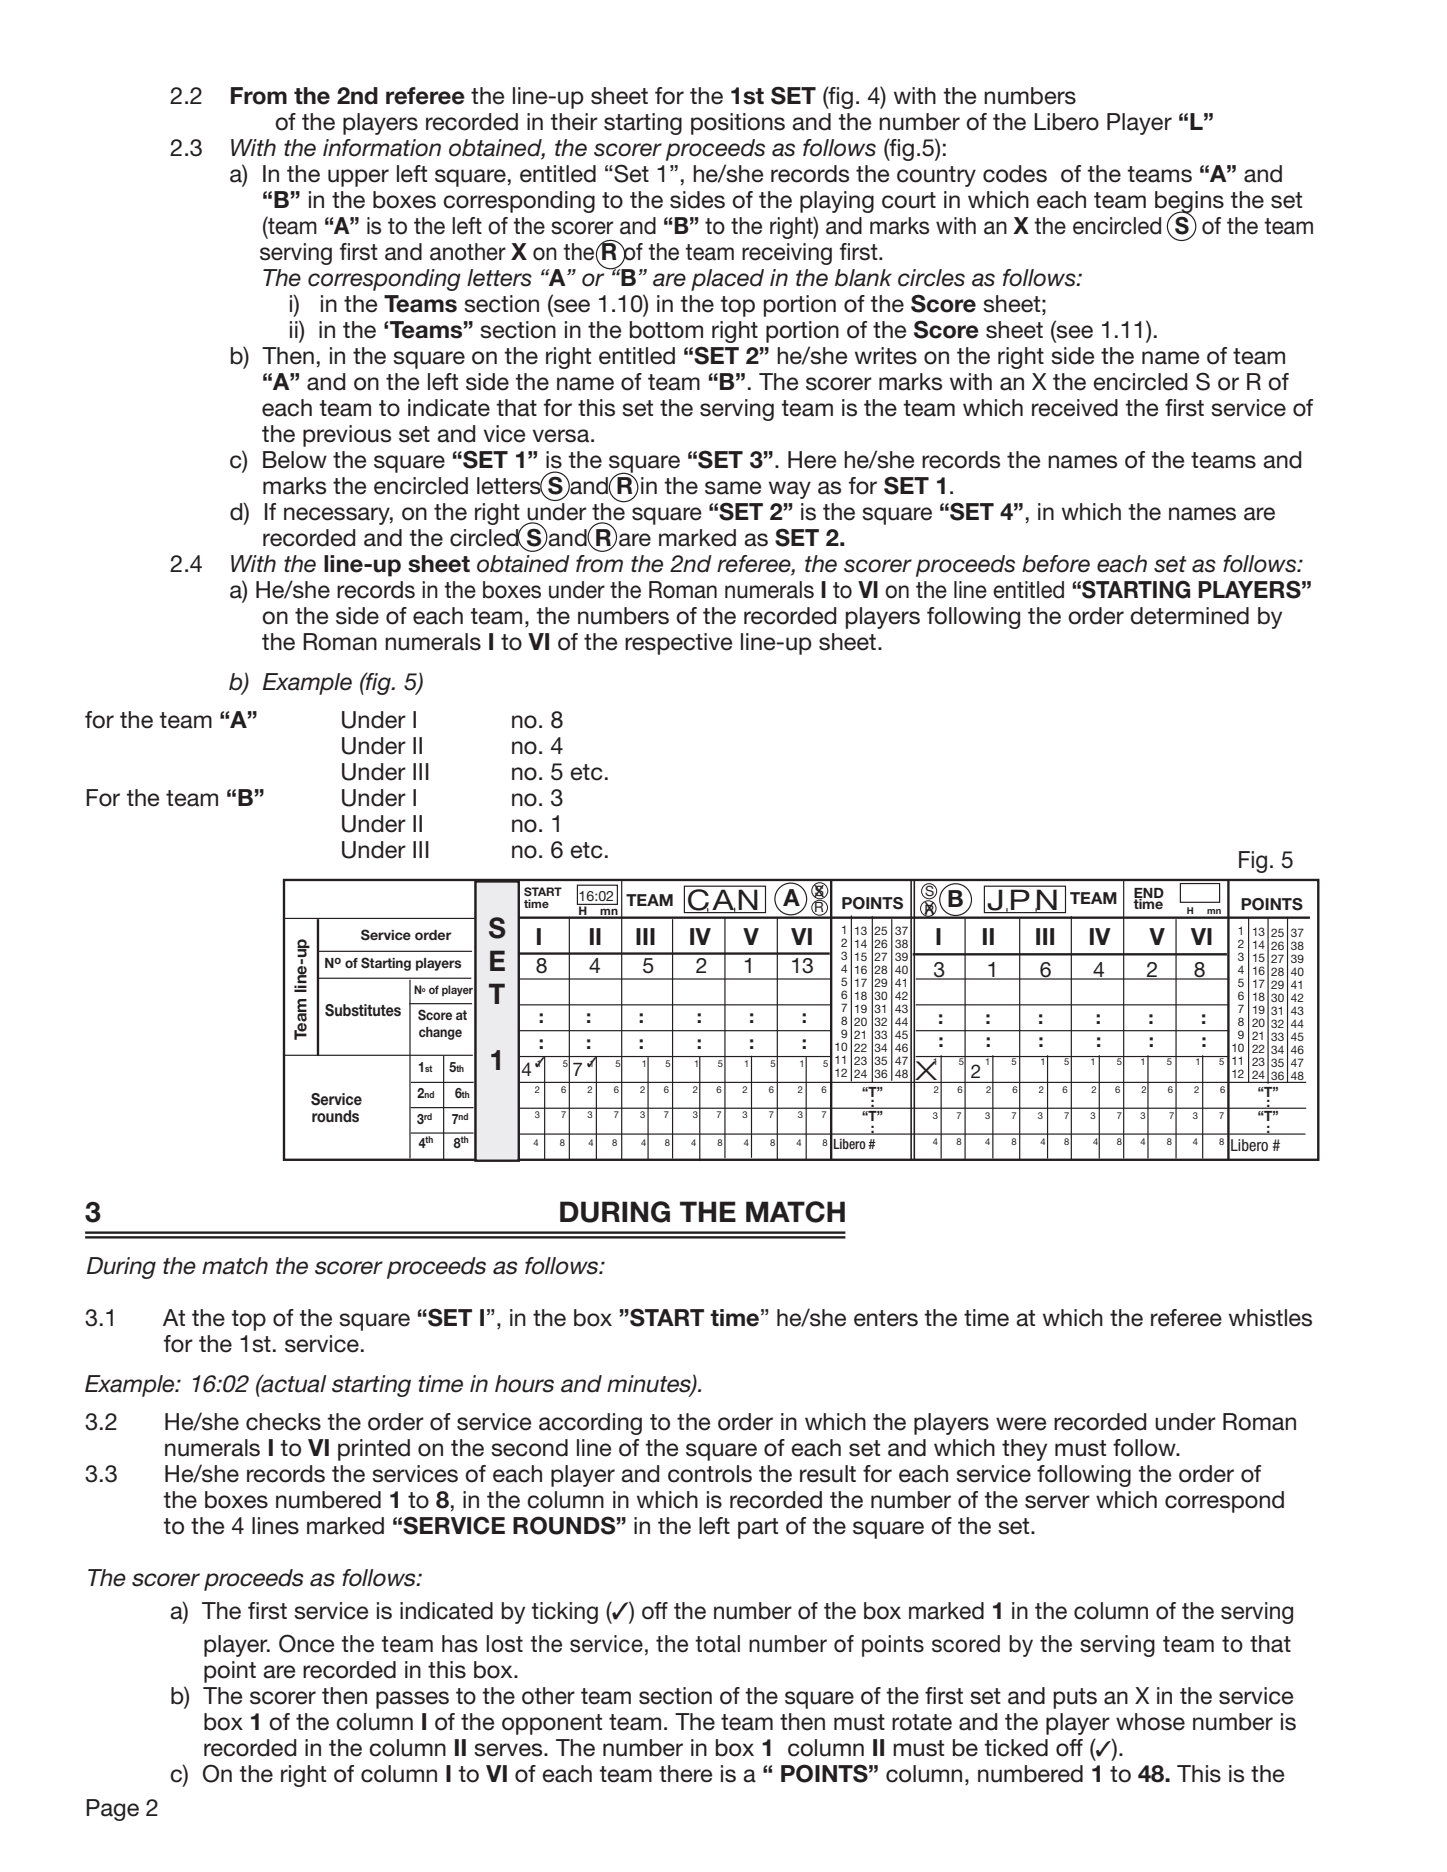 This document has width=1447, height=1872. I want to click on checks, so click(283, 1422).
